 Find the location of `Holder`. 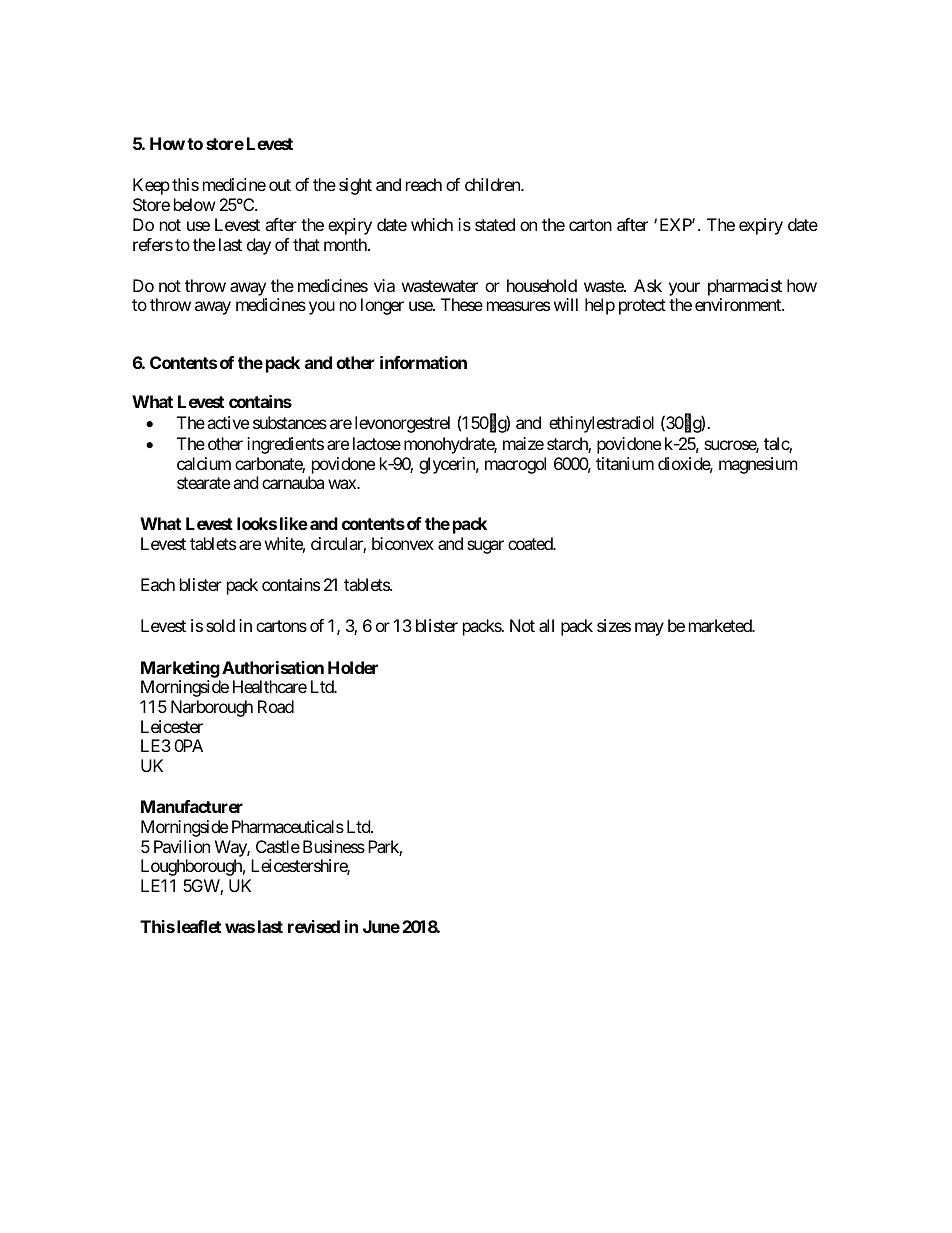

Holder is located at coordinates (353, 667).
